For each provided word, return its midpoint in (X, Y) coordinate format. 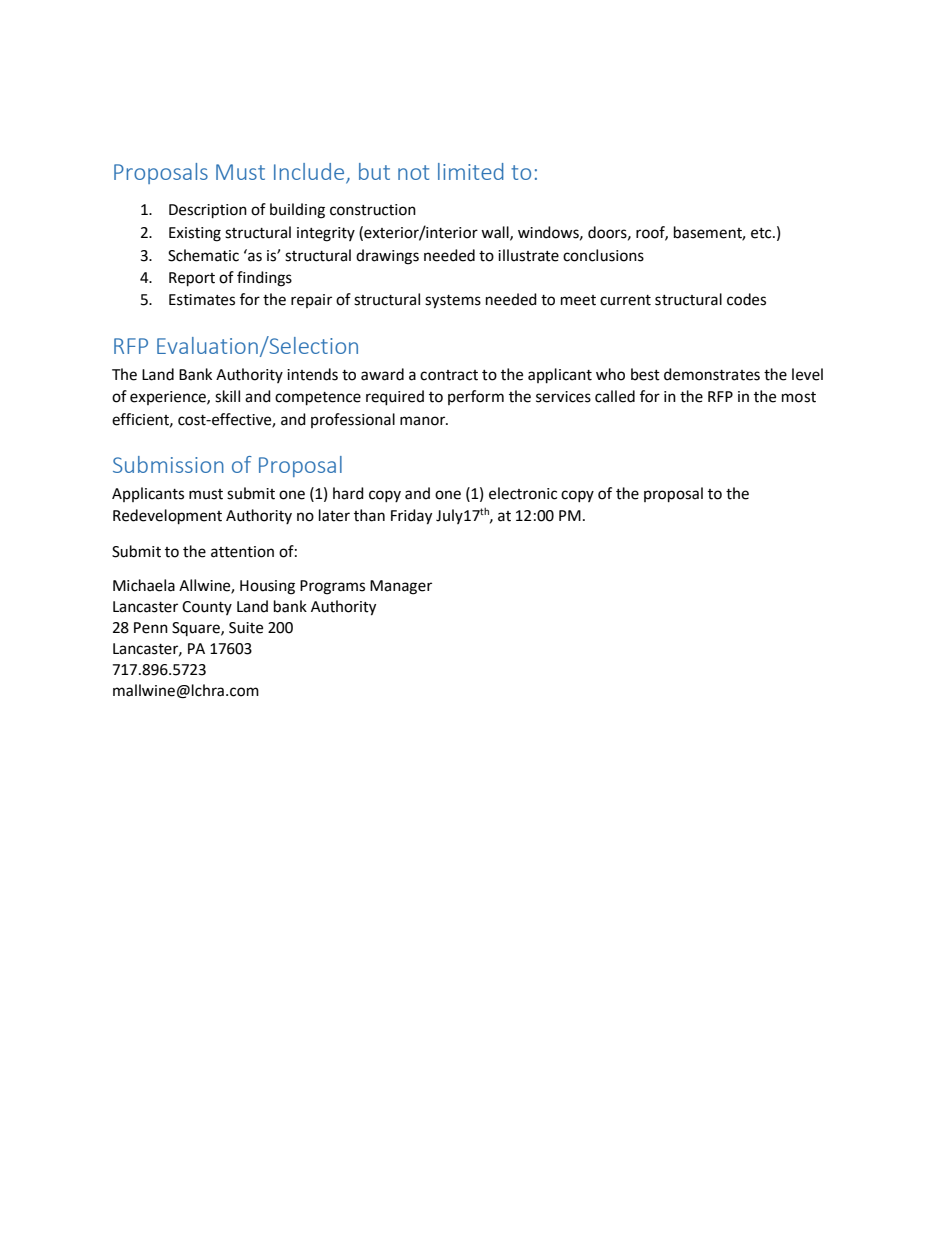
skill (227, 396)
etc (762, 233)
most (799, 397)
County (207, 608)
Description (208, 211)
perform (476, 397)
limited (471, 171)
